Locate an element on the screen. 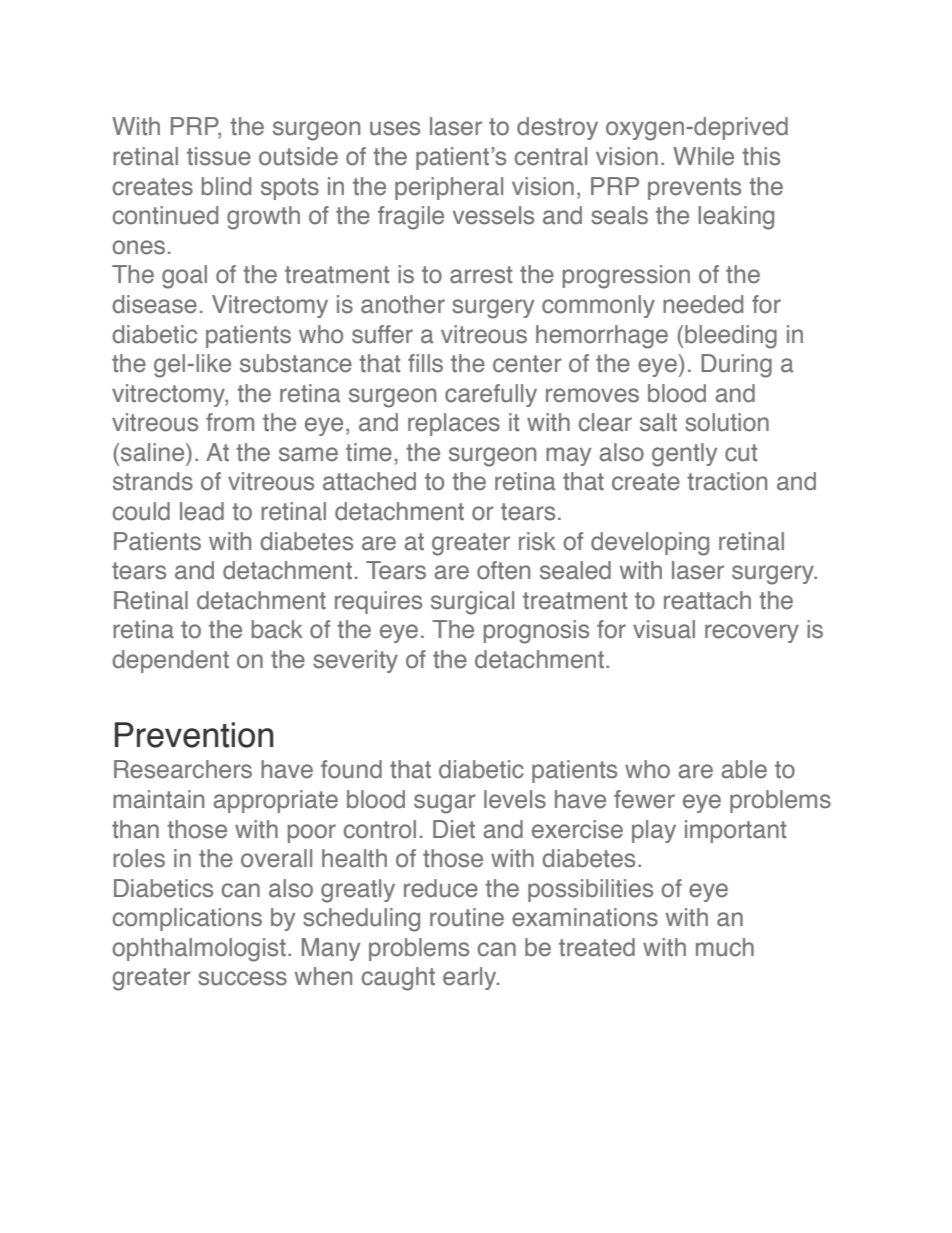  early is located at coordinates (471, 978).
